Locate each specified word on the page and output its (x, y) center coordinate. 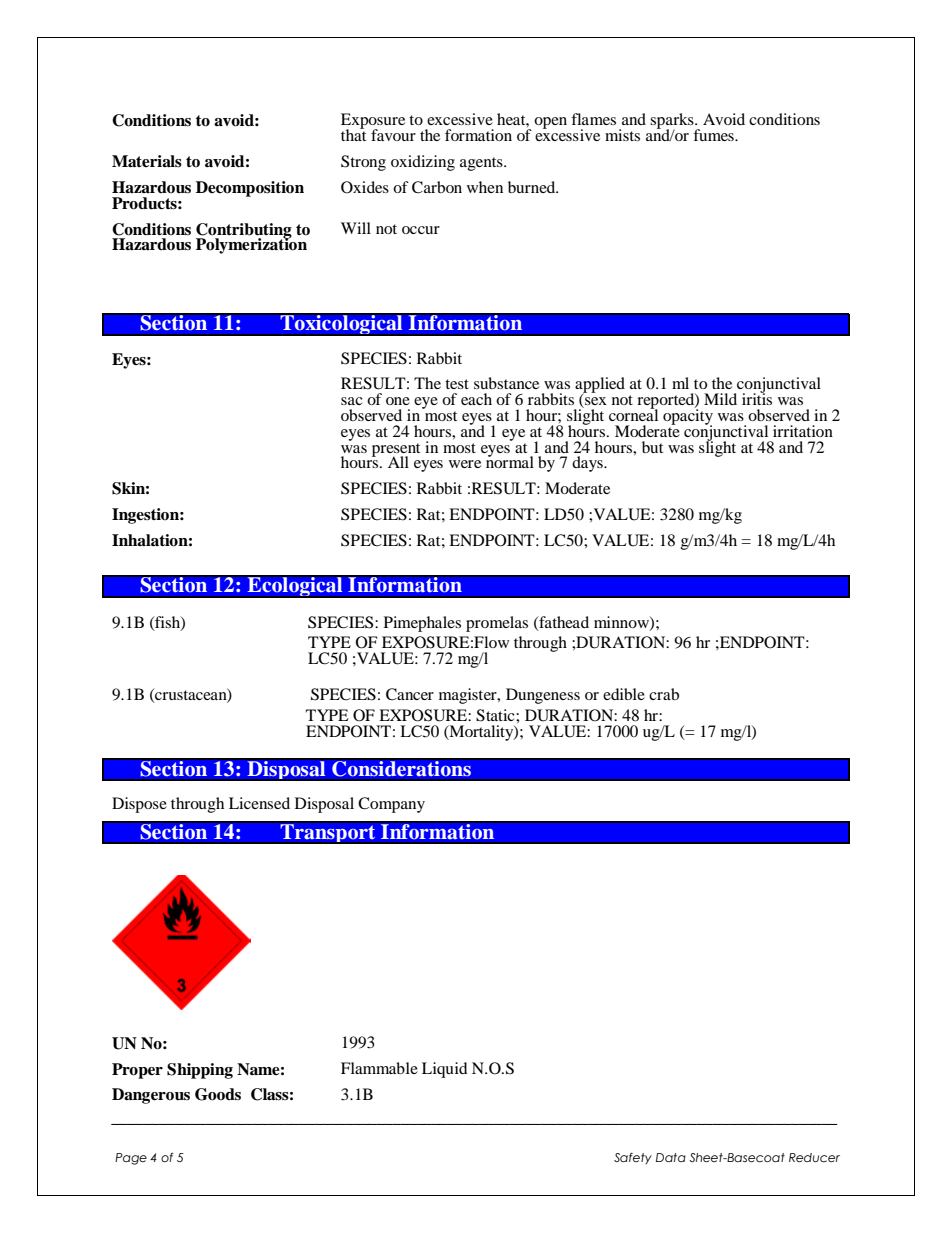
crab (664, 694)
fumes (714, 135)
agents (482, 164)
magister (469, 696)
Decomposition (250, 189)
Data (671, 1157)
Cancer (410, 694)
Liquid (445, 1070)
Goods (218, 1094)
